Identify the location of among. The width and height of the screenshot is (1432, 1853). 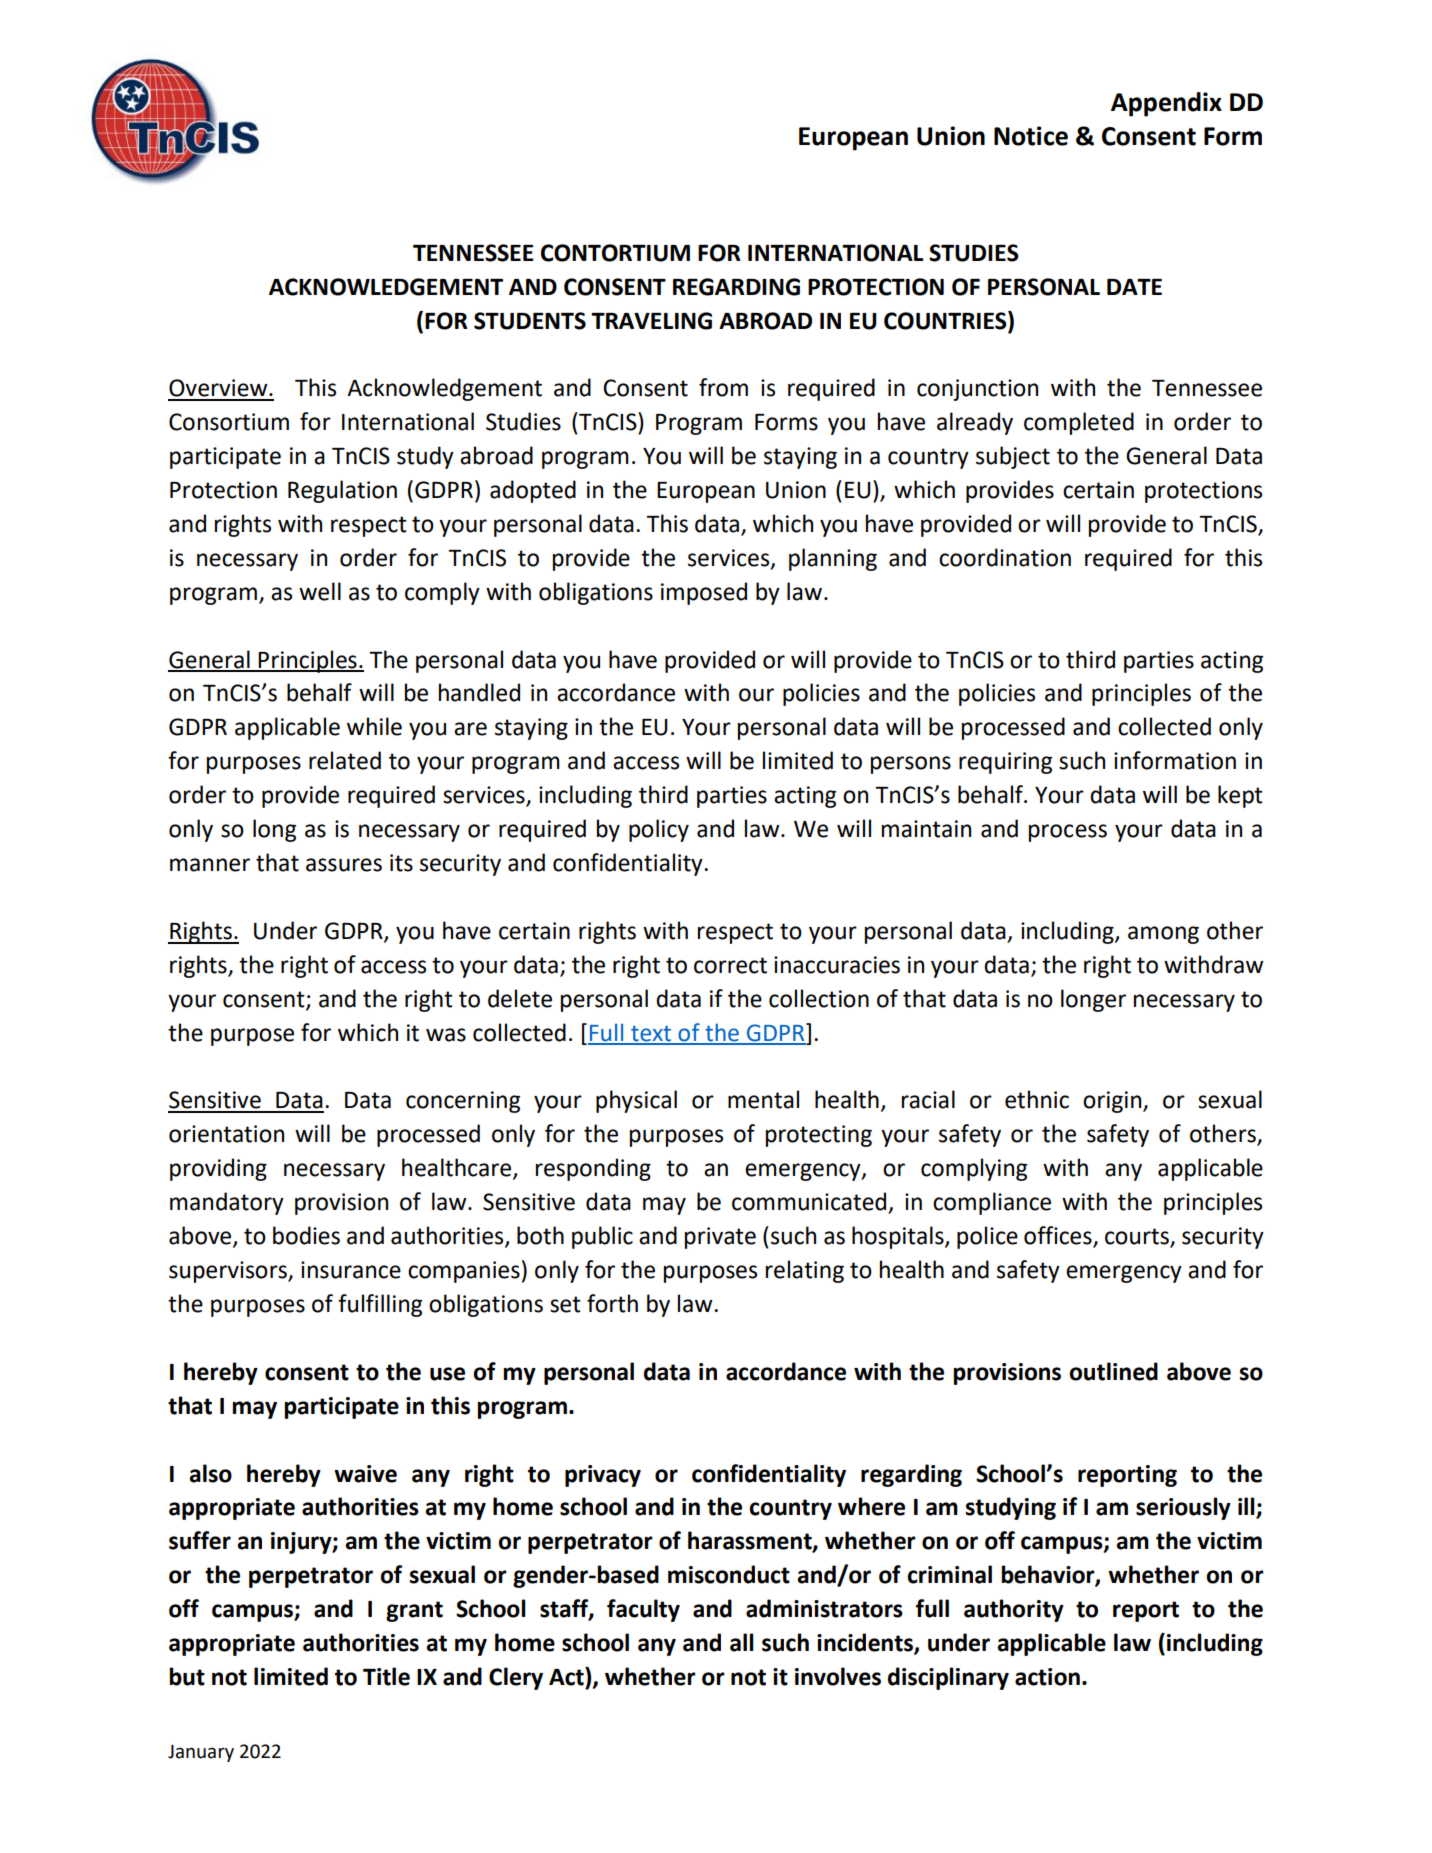
(1163, 935).
